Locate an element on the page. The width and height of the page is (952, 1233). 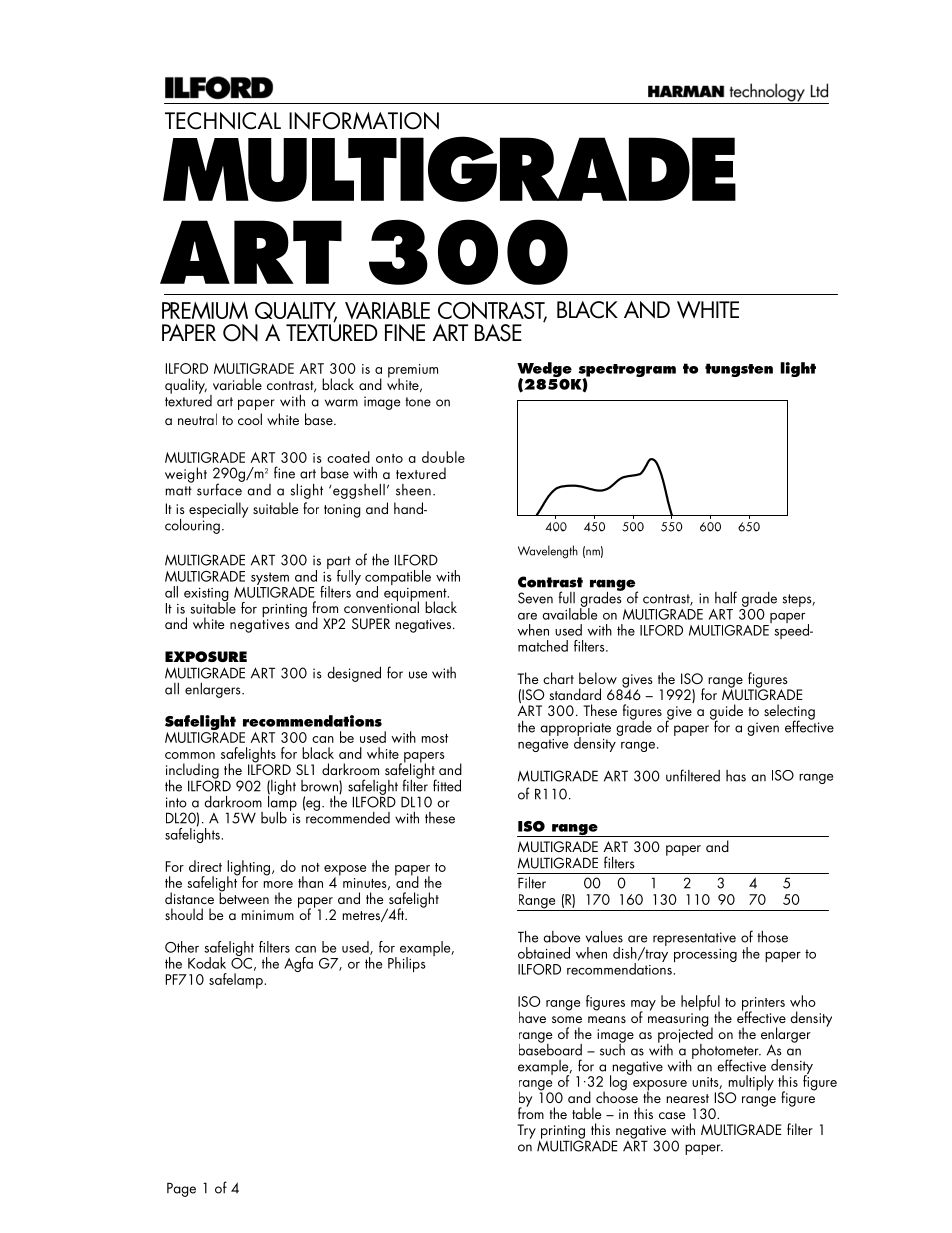
spectrogram is located at coordinates (626, 372).
